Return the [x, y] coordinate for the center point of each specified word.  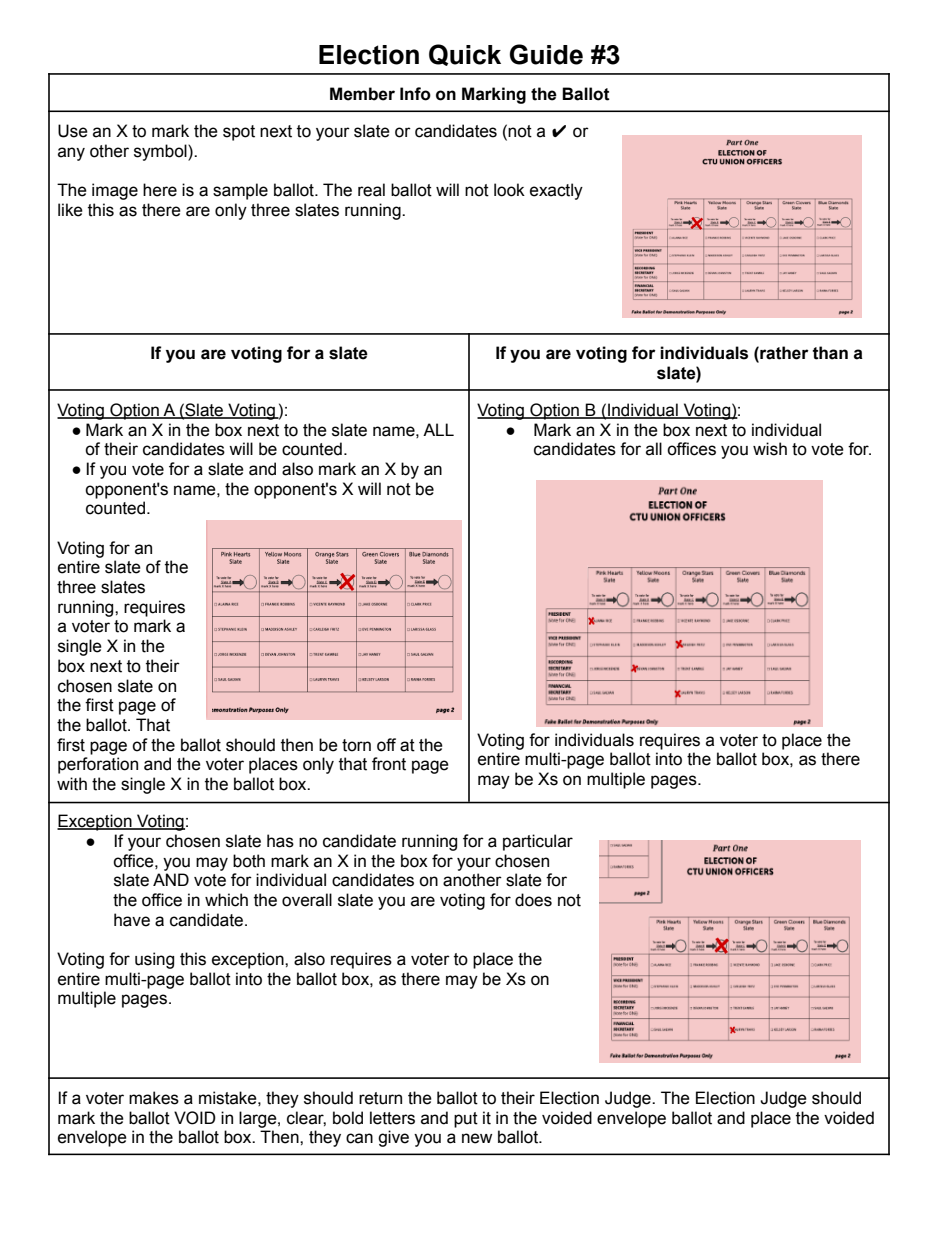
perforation [98, 765]
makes [154, 1098]
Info [415, 94]
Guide [546, 54]
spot [239, 133]
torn [356, 745]
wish [770, 449]
